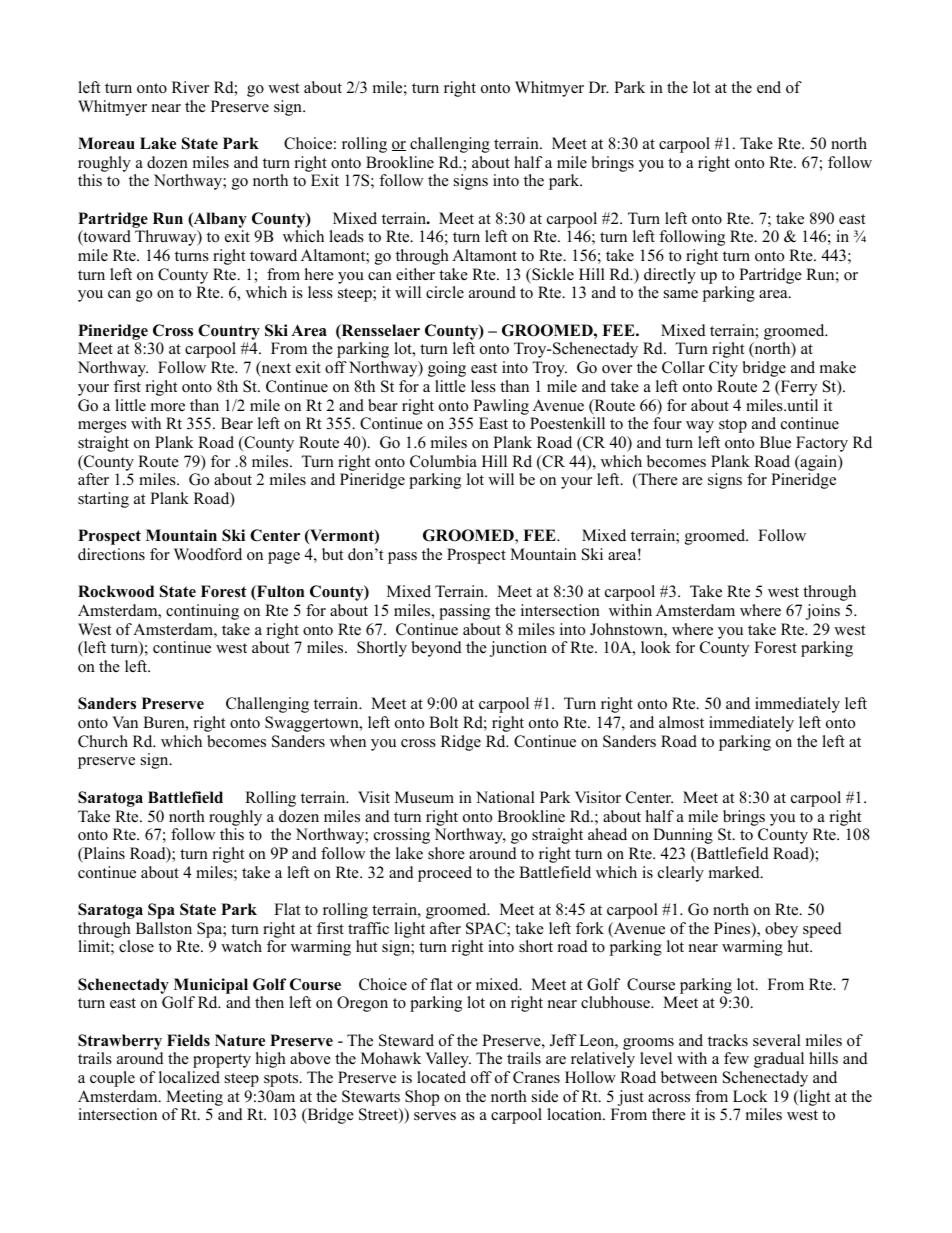 The width and height of the page is (952, 1233). What do you see at coordinates (189, 1077) in the page?
I see `localized` at bounding box center [189, 1077].
